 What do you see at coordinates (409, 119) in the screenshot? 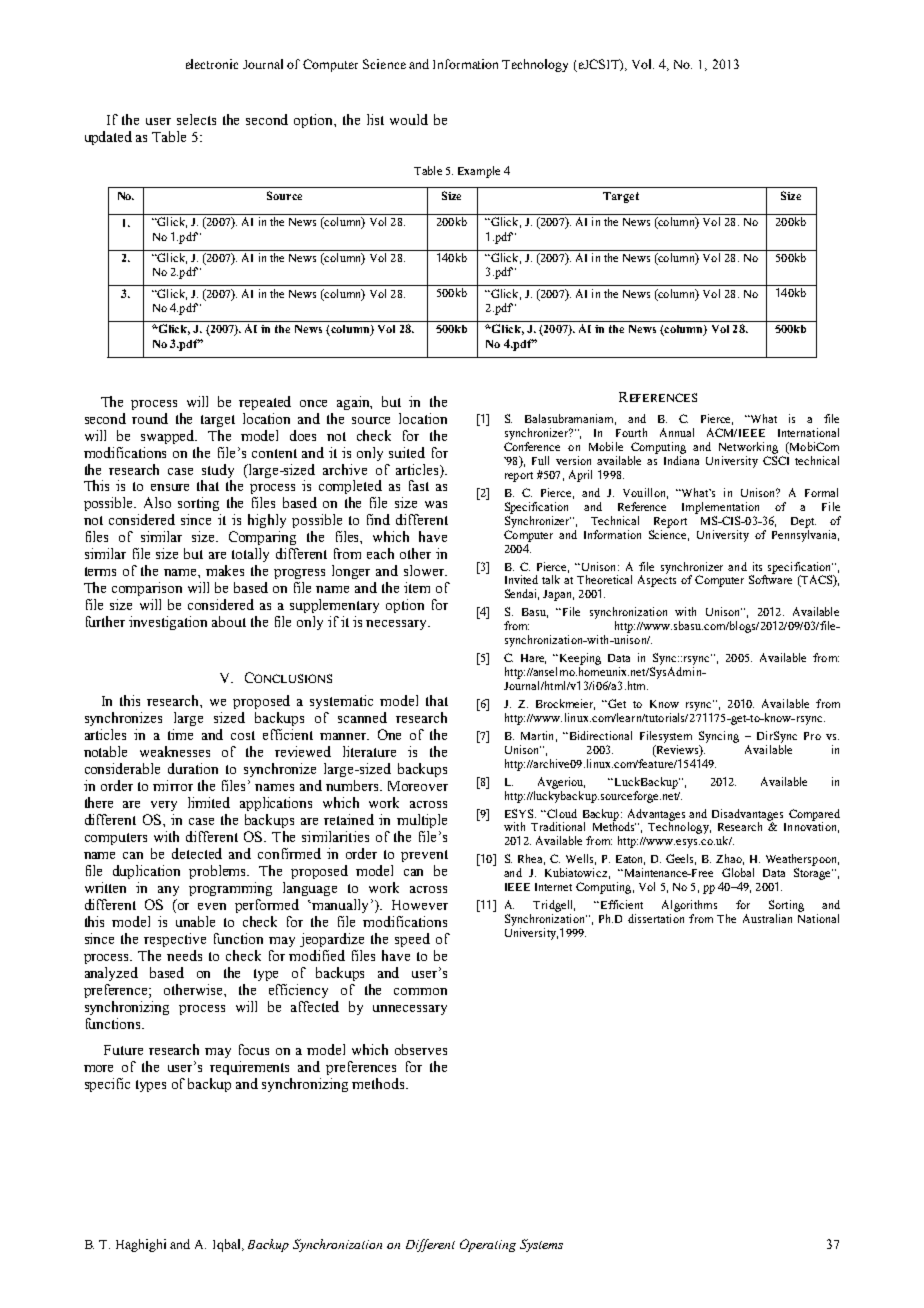
I see `would` at bounding box center [409, 119].
